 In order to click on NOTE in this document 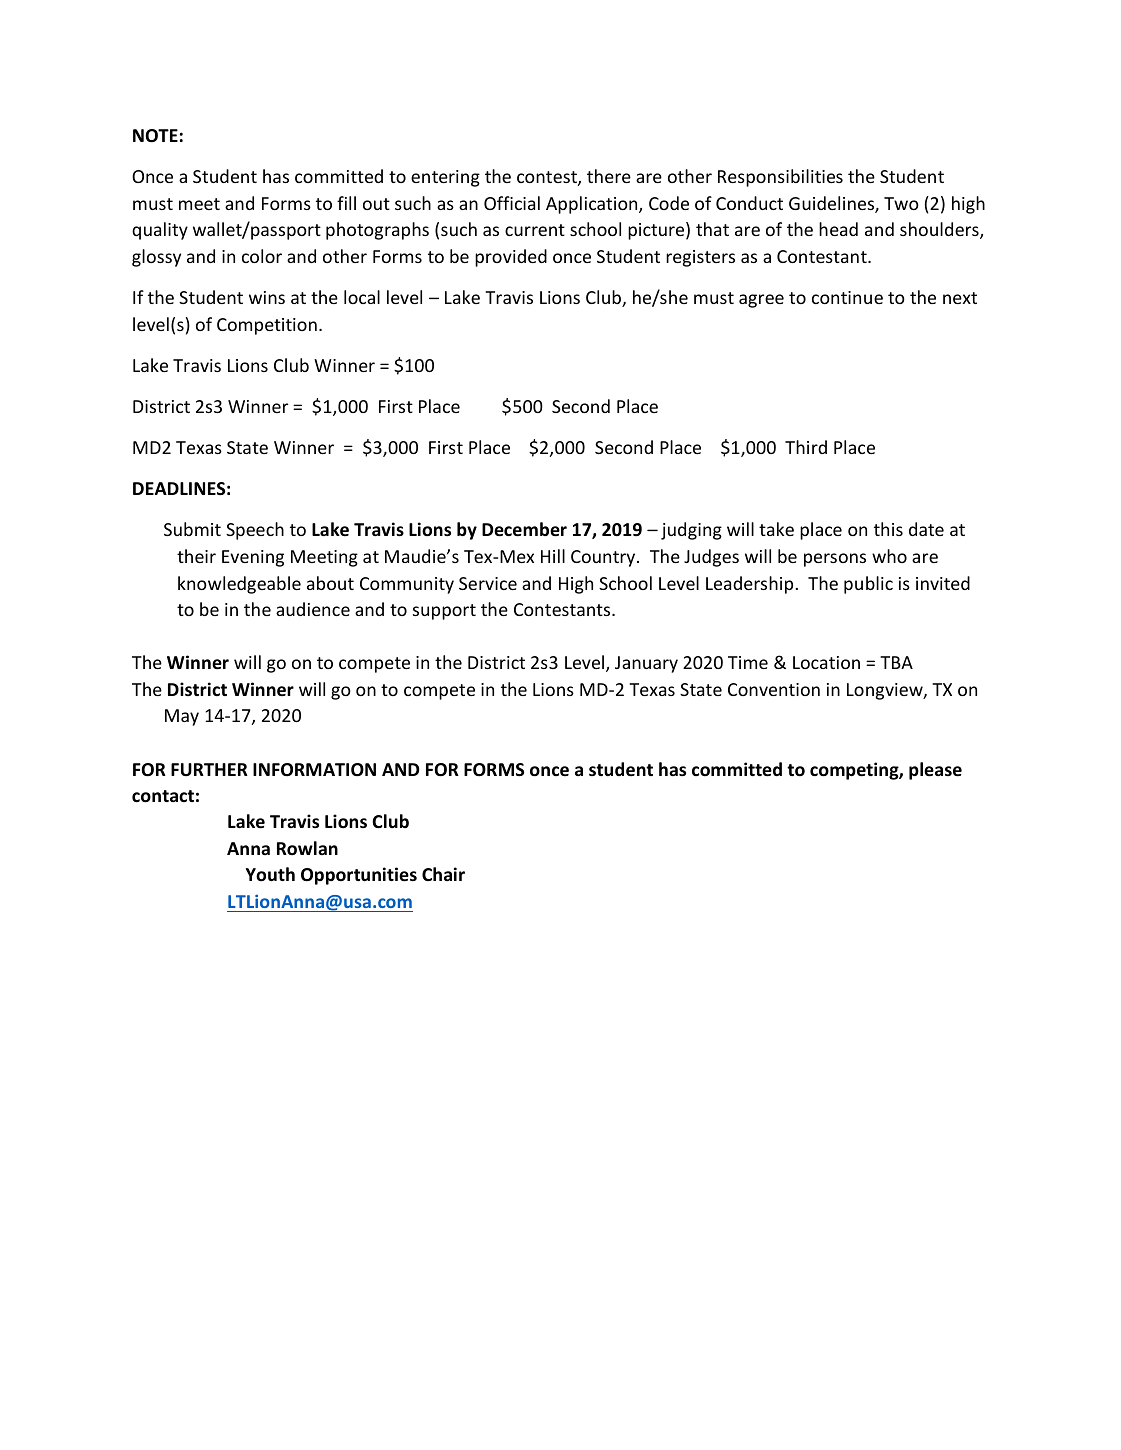, I will do `click(155, 136)`.
